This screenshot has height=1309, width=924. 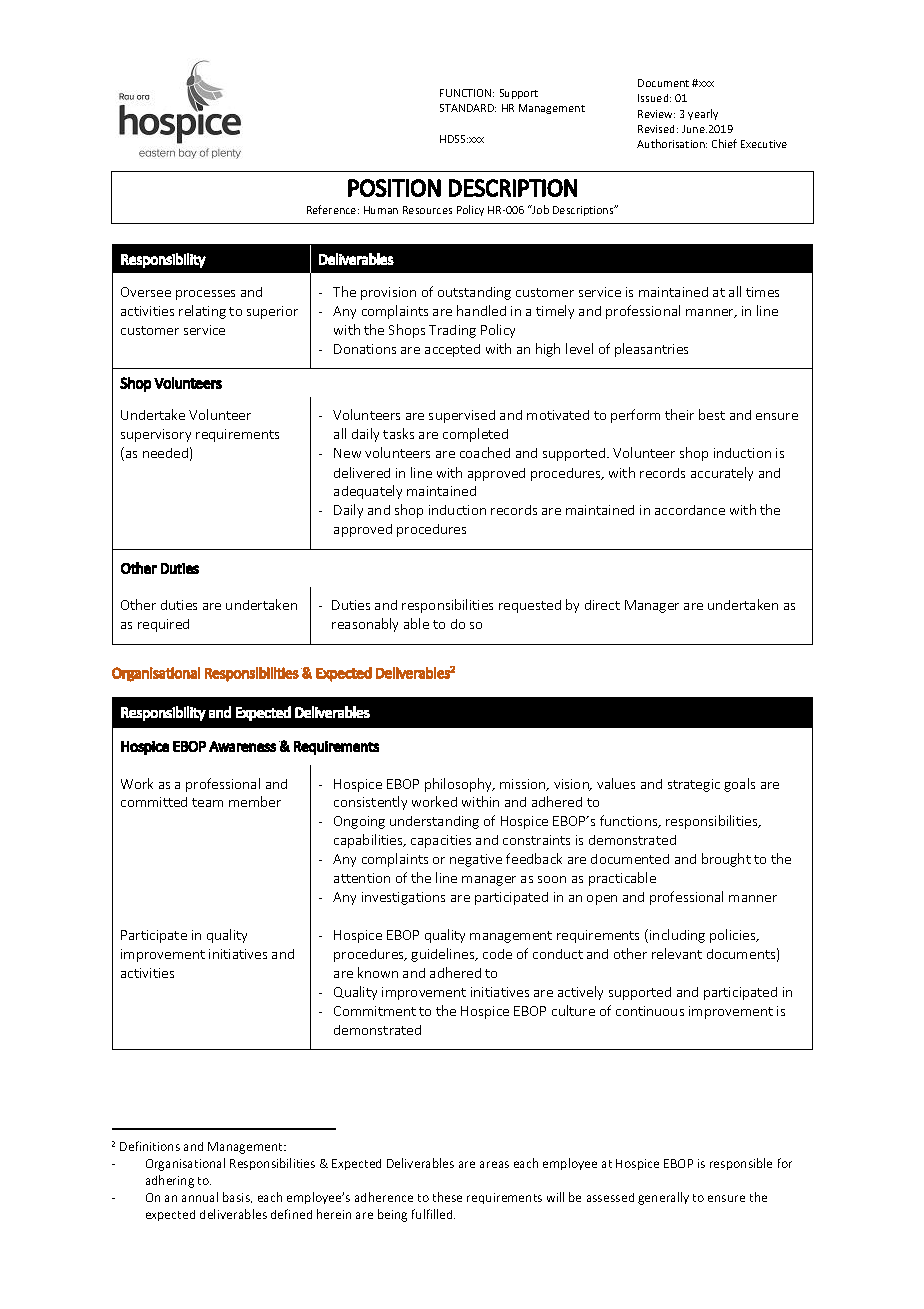 What do you see at coordinates (530, 606) in the screenshot?
I see `requested` at bounding box center [530, 606].
